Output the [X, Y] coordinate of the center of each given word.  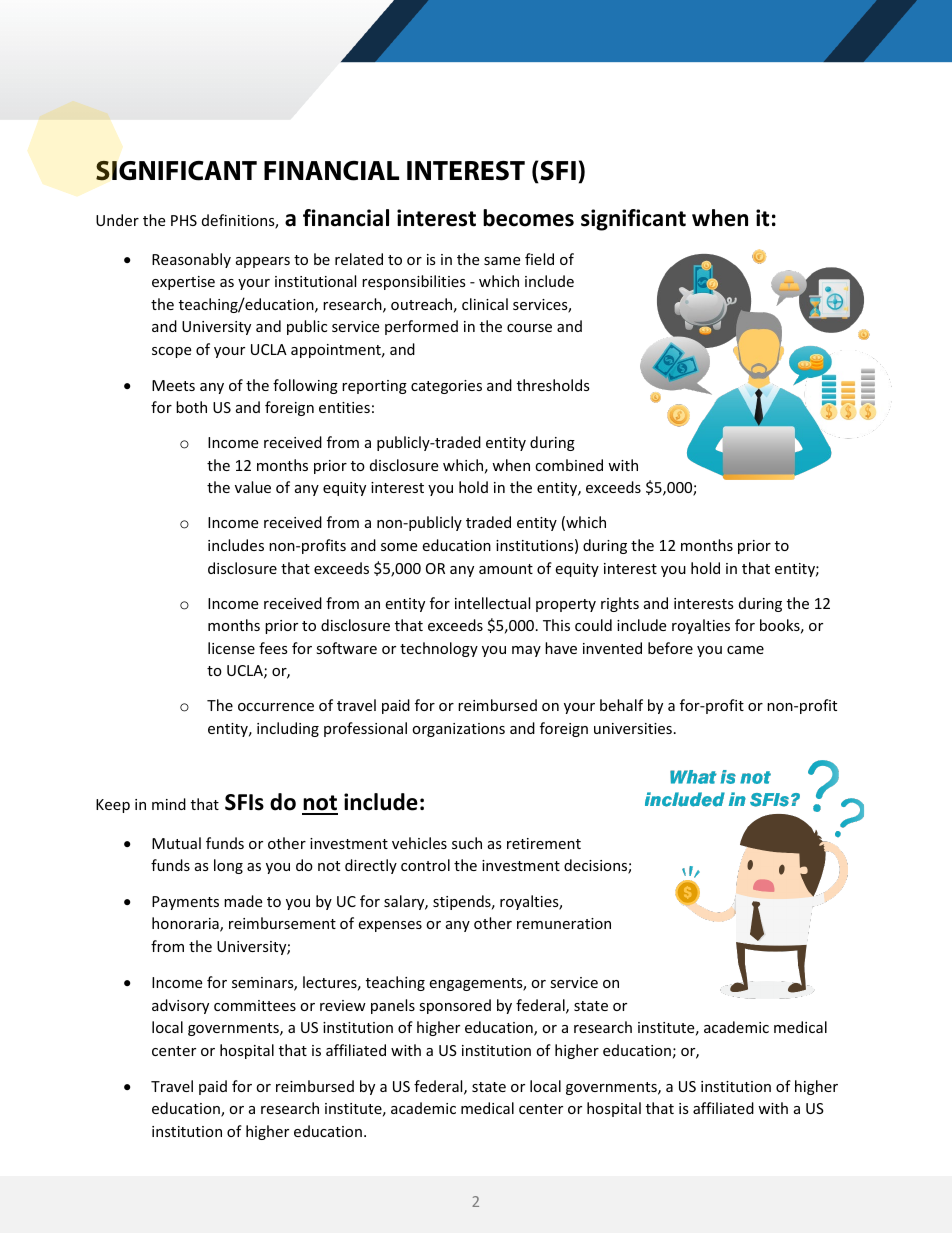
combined [569, 465]
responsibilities [414, 282]
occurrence [276, 707]
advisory [180, 1006]
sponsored [455, 1006]
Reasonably [191, 260]
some [399, 547]
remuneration [564, 923]
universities [633, 728]
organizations [458, 730]
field [539, 259]
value [253, 487]
